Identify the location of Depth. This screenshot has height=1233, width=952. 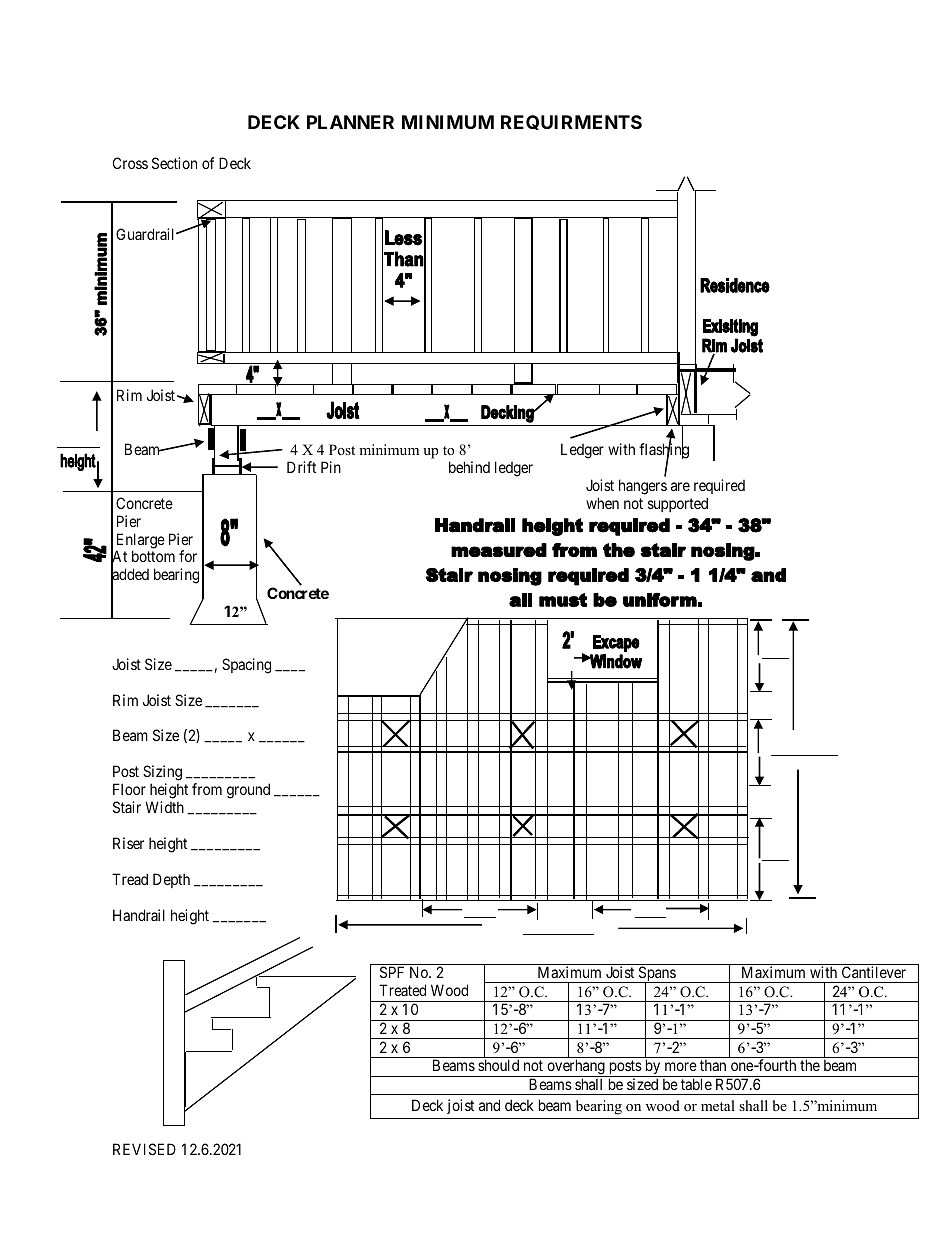
(171, 880).
